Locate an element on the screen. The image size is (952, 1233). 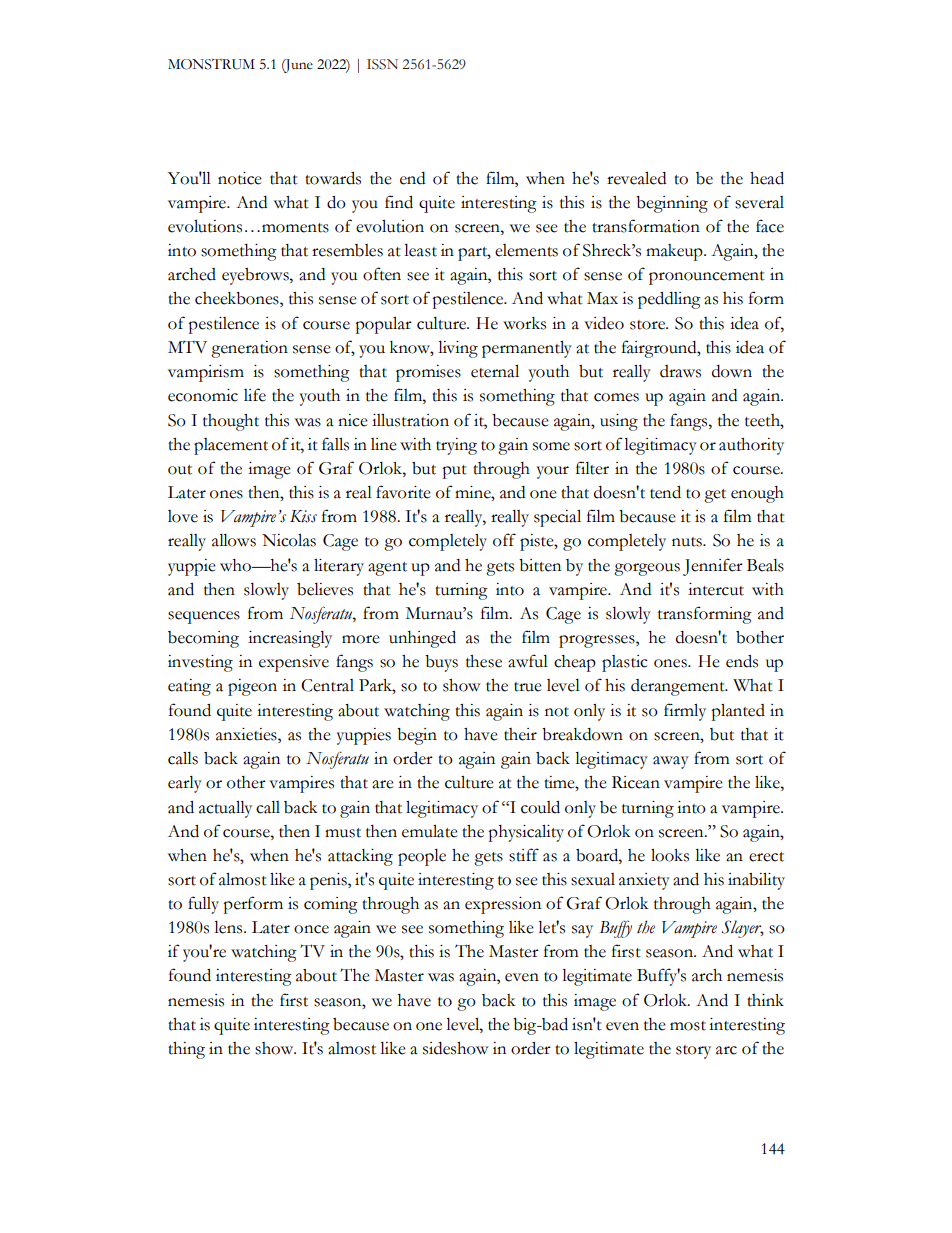
lens is located at coordinates (229, 927).
